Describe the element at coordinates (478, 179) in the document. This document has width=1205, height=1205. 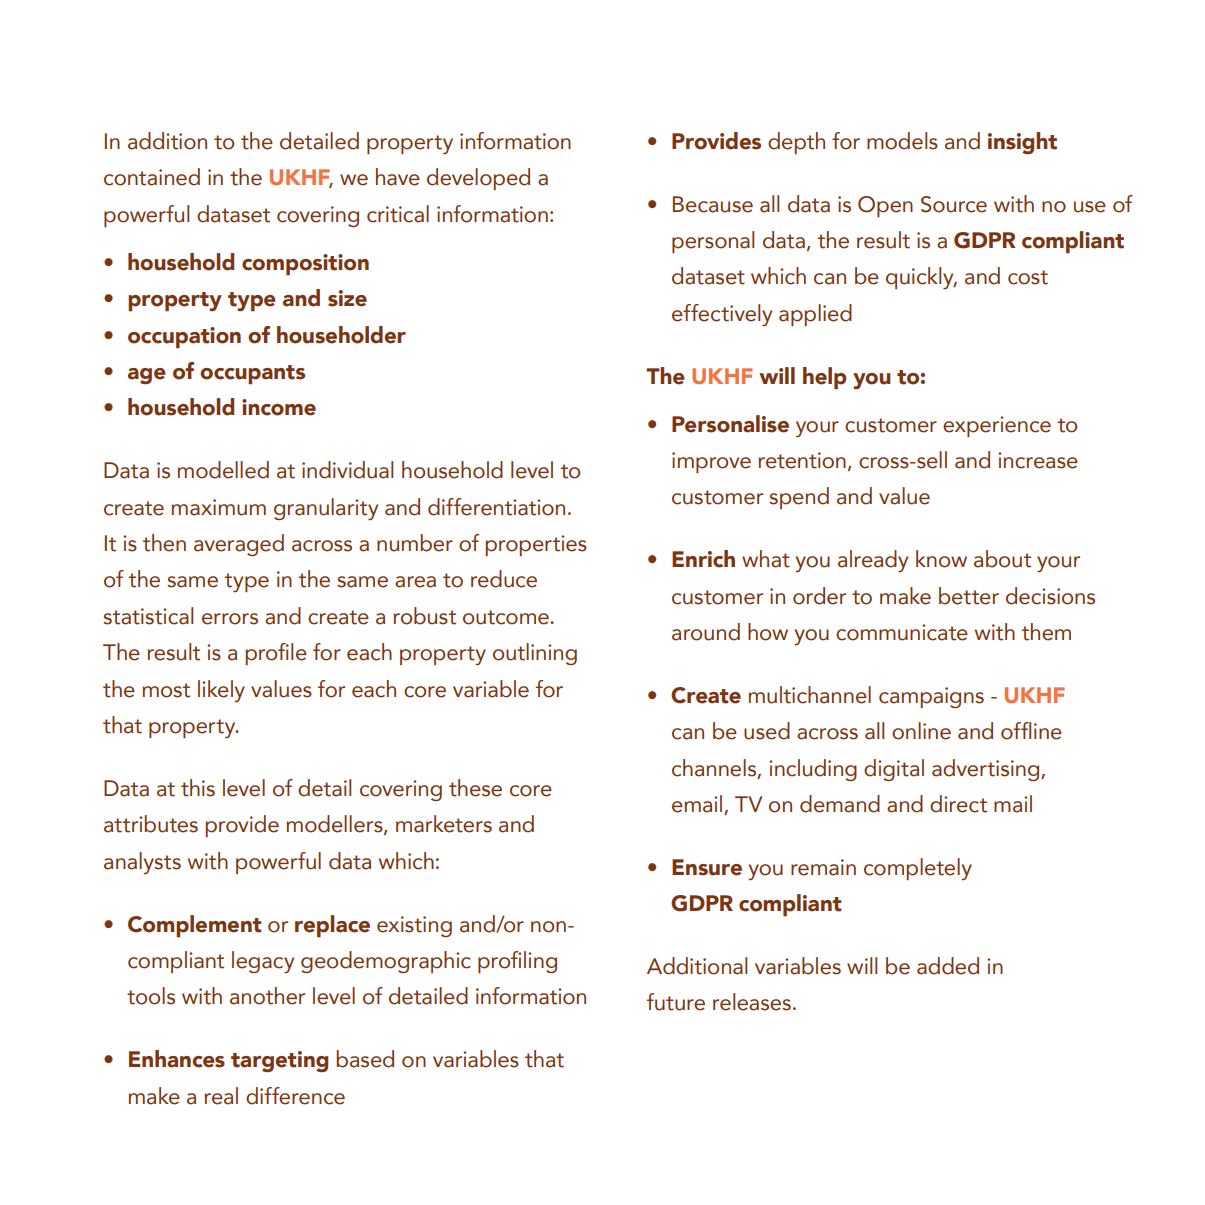
I see `developed` at that location.
